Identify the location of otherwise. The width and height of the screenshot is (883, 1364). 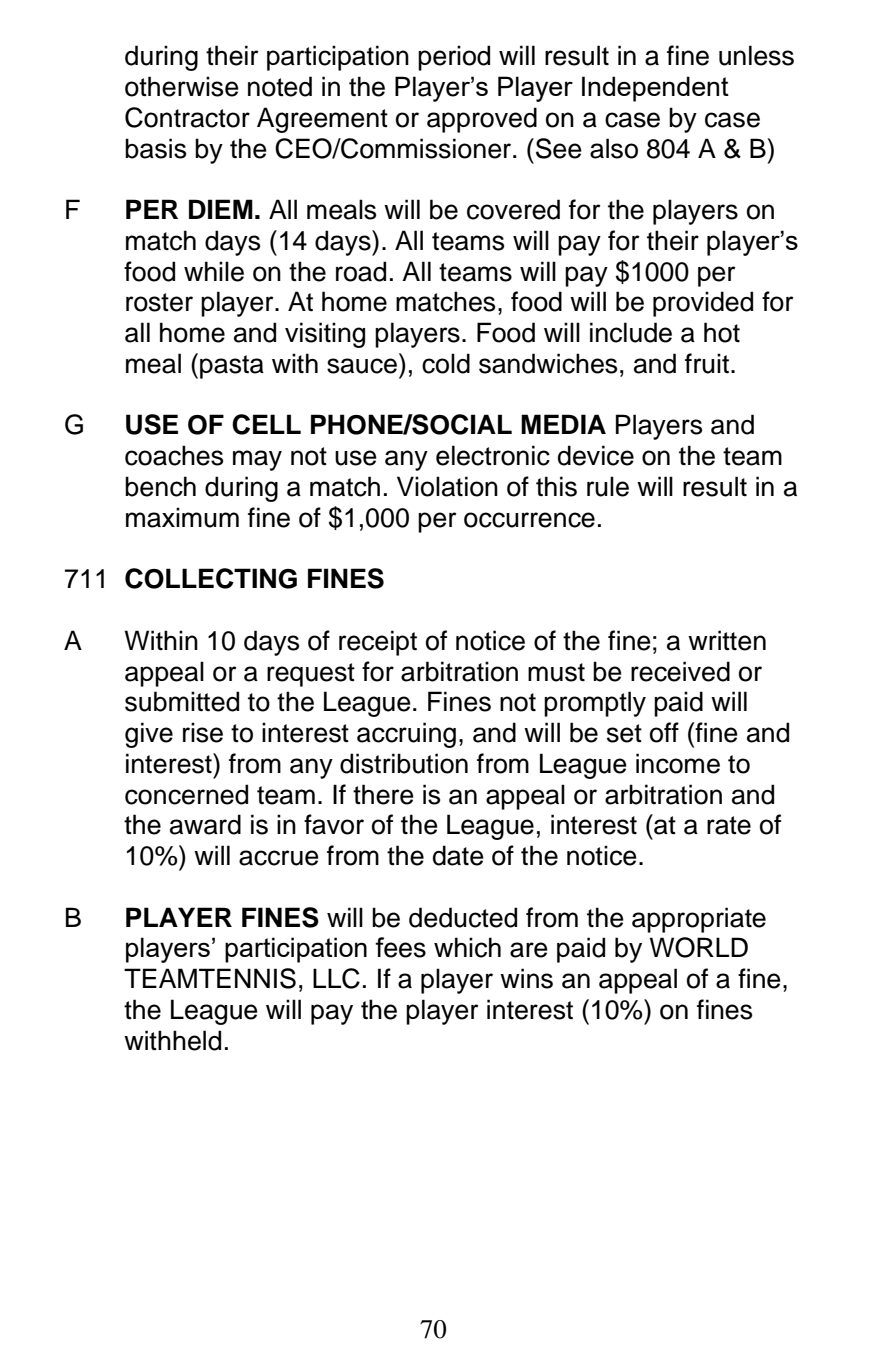
(182, 86).
